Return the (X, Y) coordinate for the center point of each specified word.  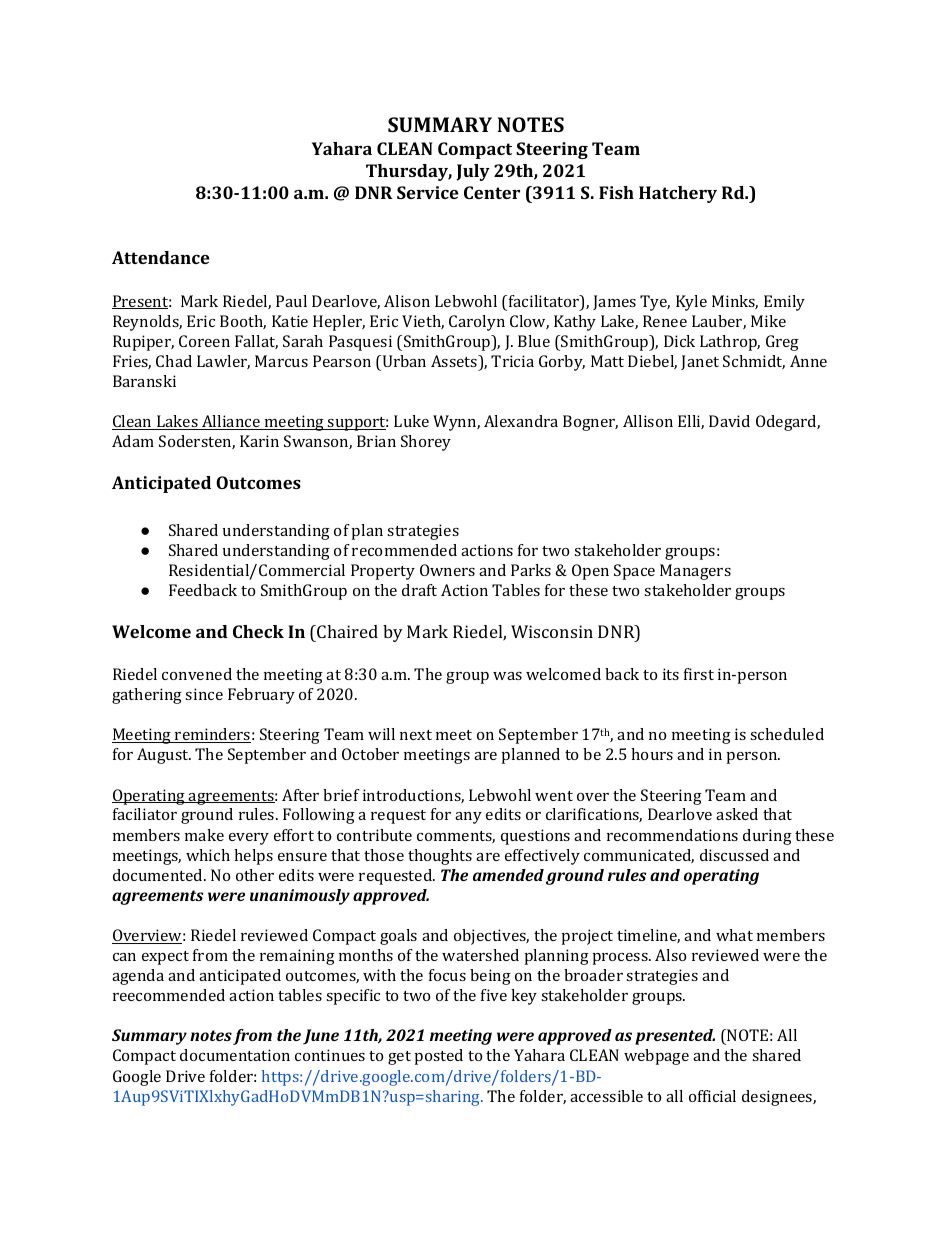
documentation (235, 1055)
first (699, 674)
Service (428, 192)
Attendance (161, 257)
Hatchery (678, 194)
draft (419, 590)
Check (258, 631)
